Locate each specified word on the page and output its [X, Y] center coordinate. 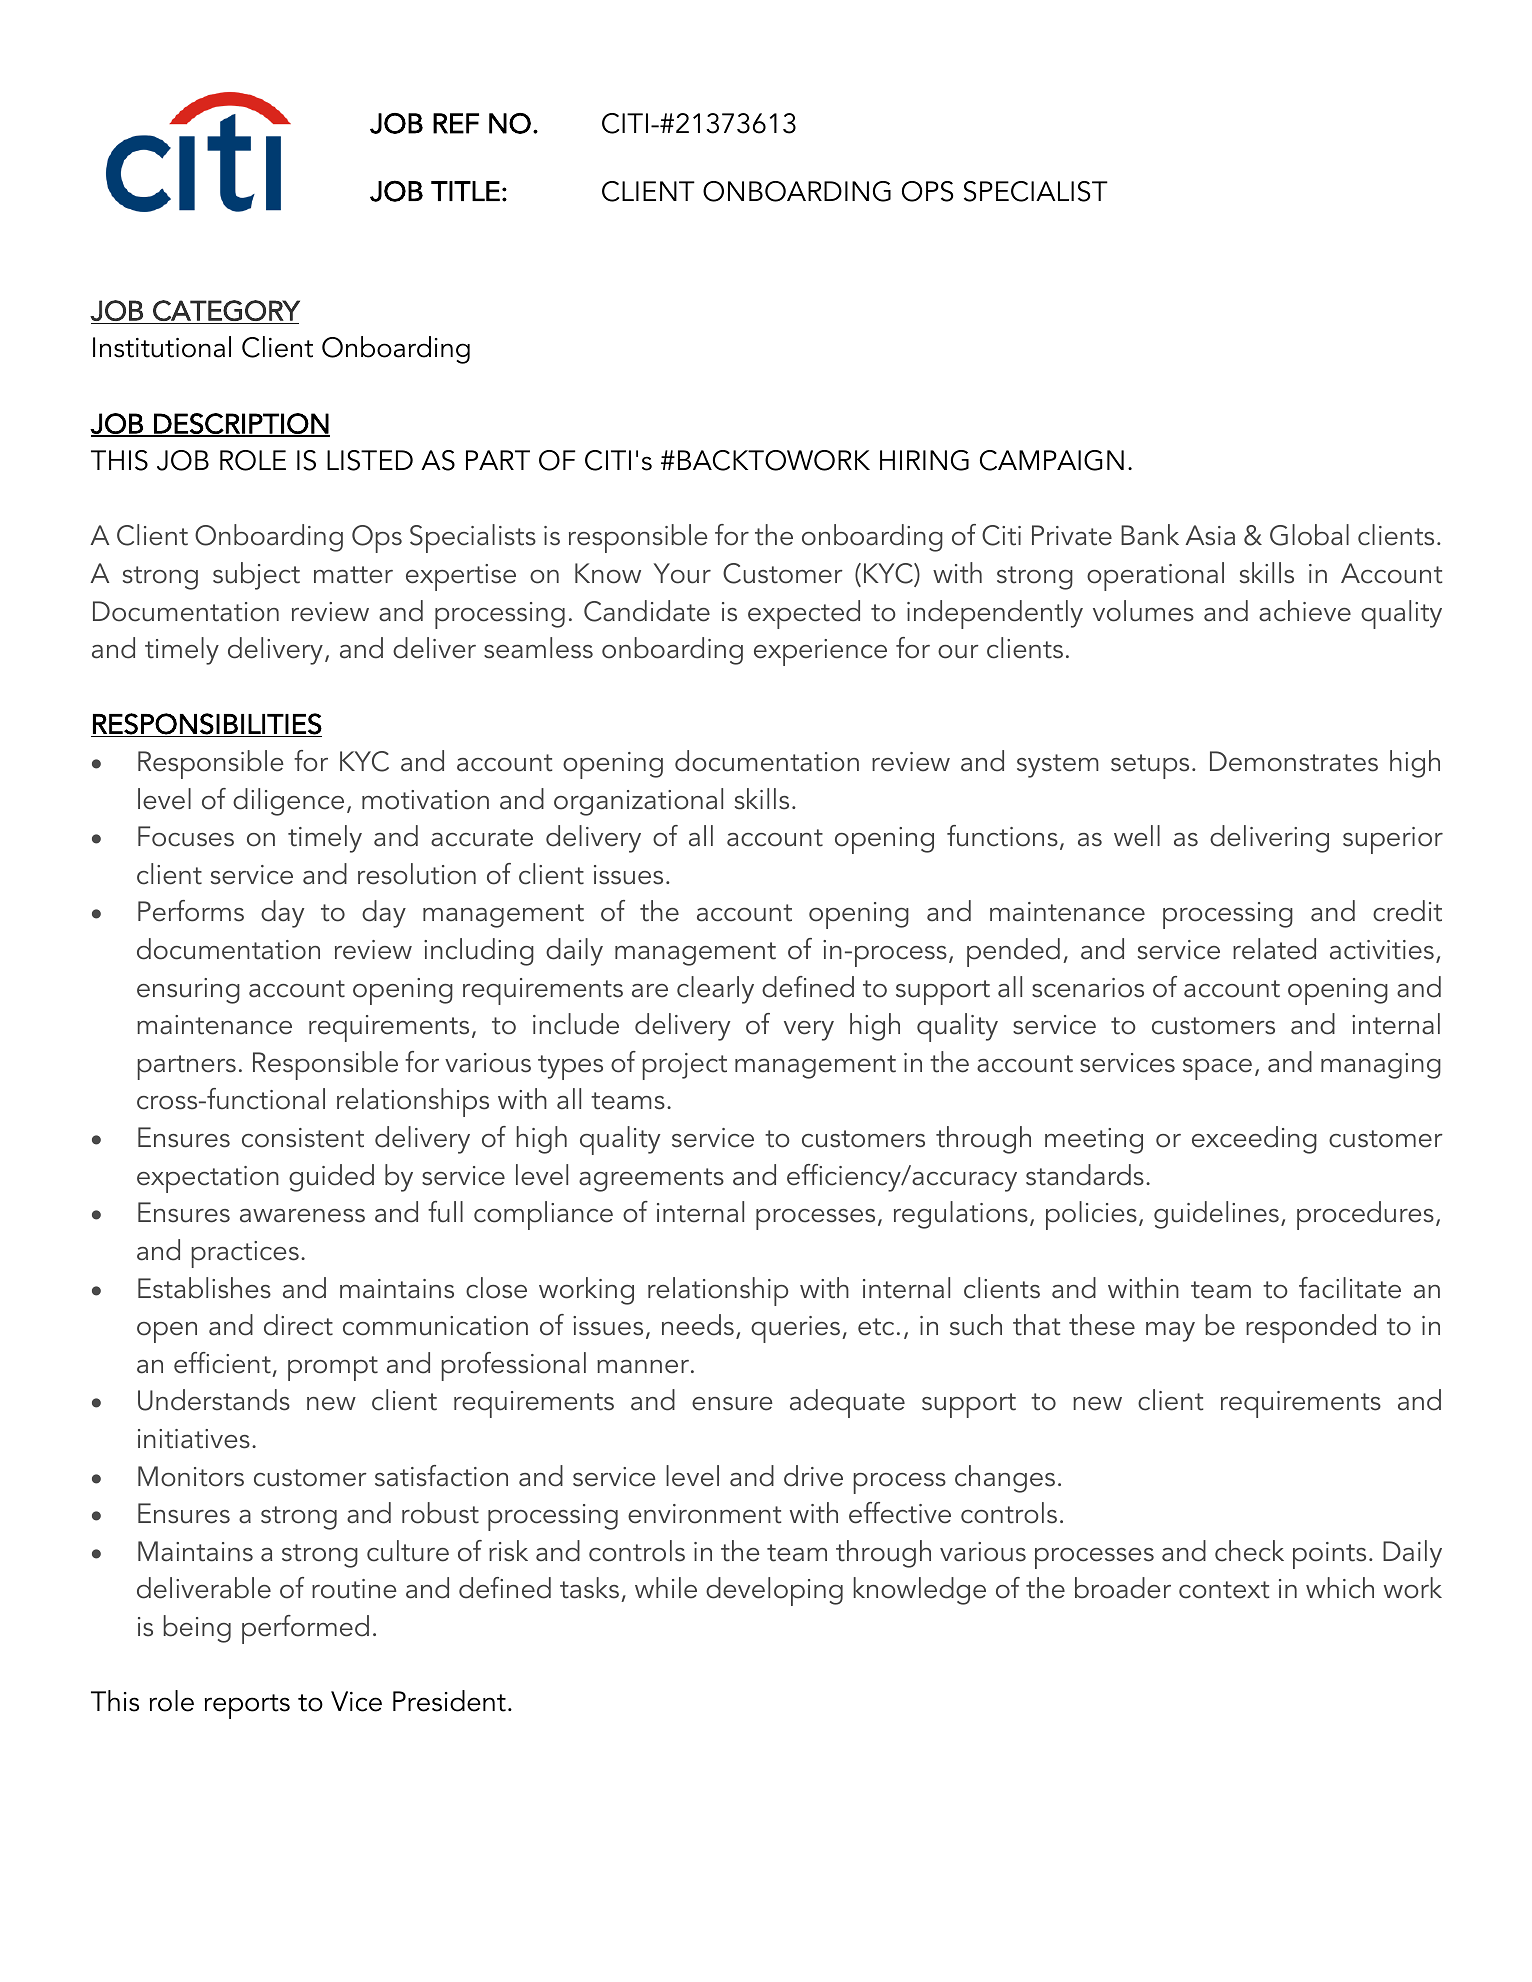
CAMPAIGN [1052, 460]
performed [305, 1629]
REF [456, 123]
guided [331, 1178]
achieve [1305, 611]
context [1224, 1590]
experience [820, 652]
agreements [651, 1180]
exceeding [1254, 1140]
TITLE [465, 191]
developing [774, 1591]
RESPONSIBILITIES [207, 724]
